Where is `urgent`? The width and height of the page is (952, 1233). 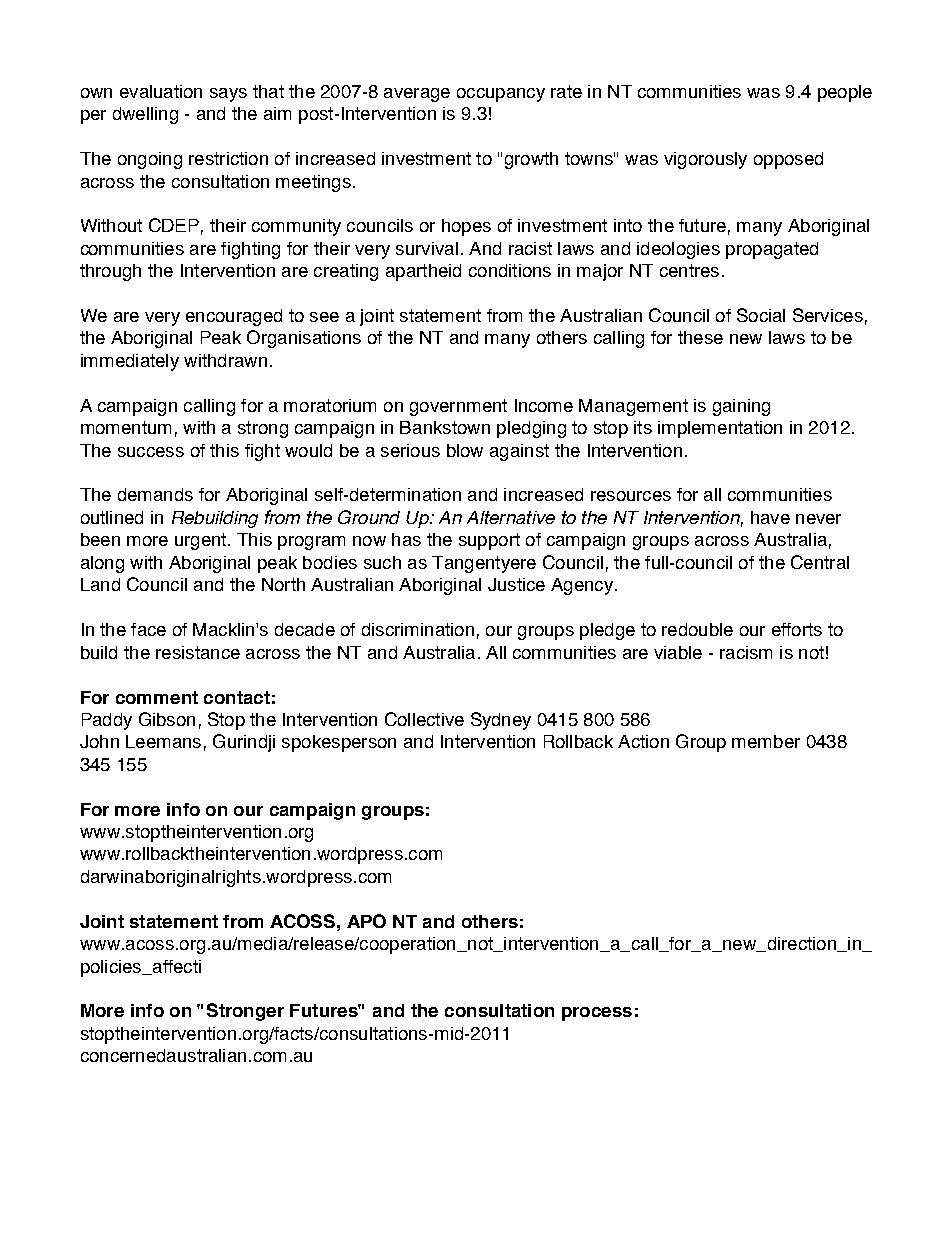 urgent is located at coordinates (200, 541).
